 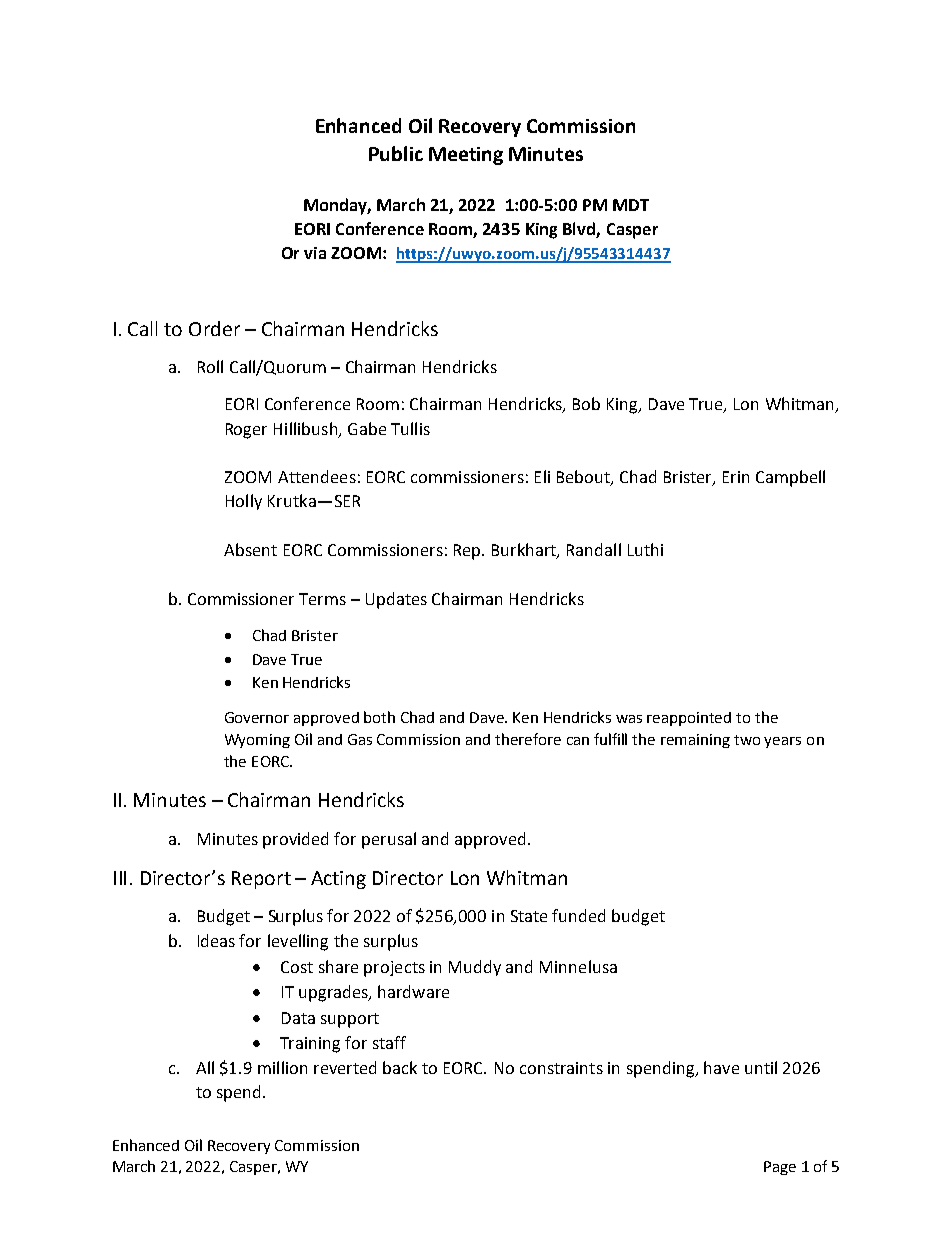 What do you see at coordinates (282, 1067) in the screenshot?
I see `million` at bounding box center [282, 1067].
